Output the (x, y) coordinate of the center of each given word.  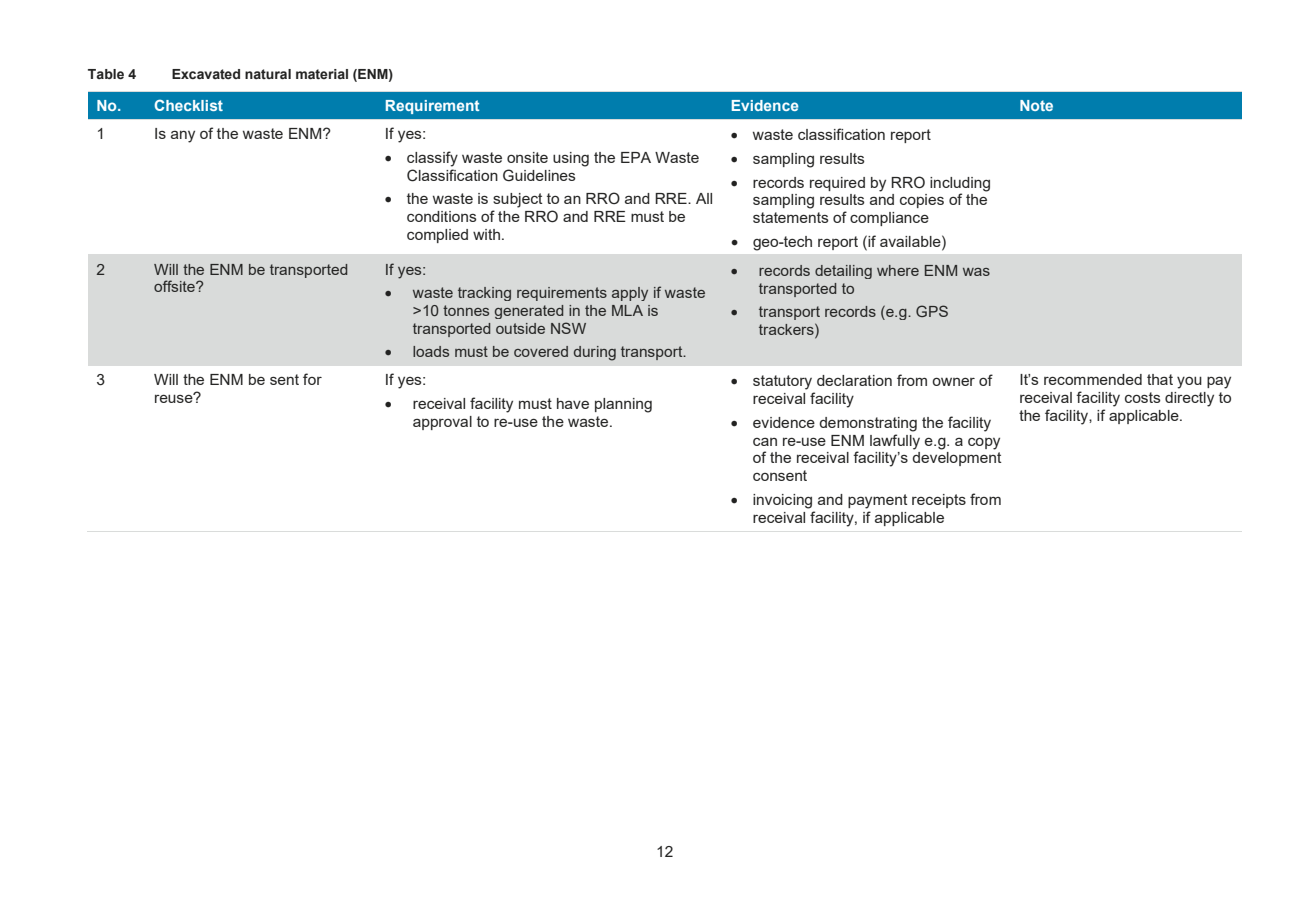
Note (1036, 105)
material (322, 74)
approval (442, 423)
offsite (175, 286)
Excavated (206, 74)
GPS (932, 311)
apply (630, 294)
